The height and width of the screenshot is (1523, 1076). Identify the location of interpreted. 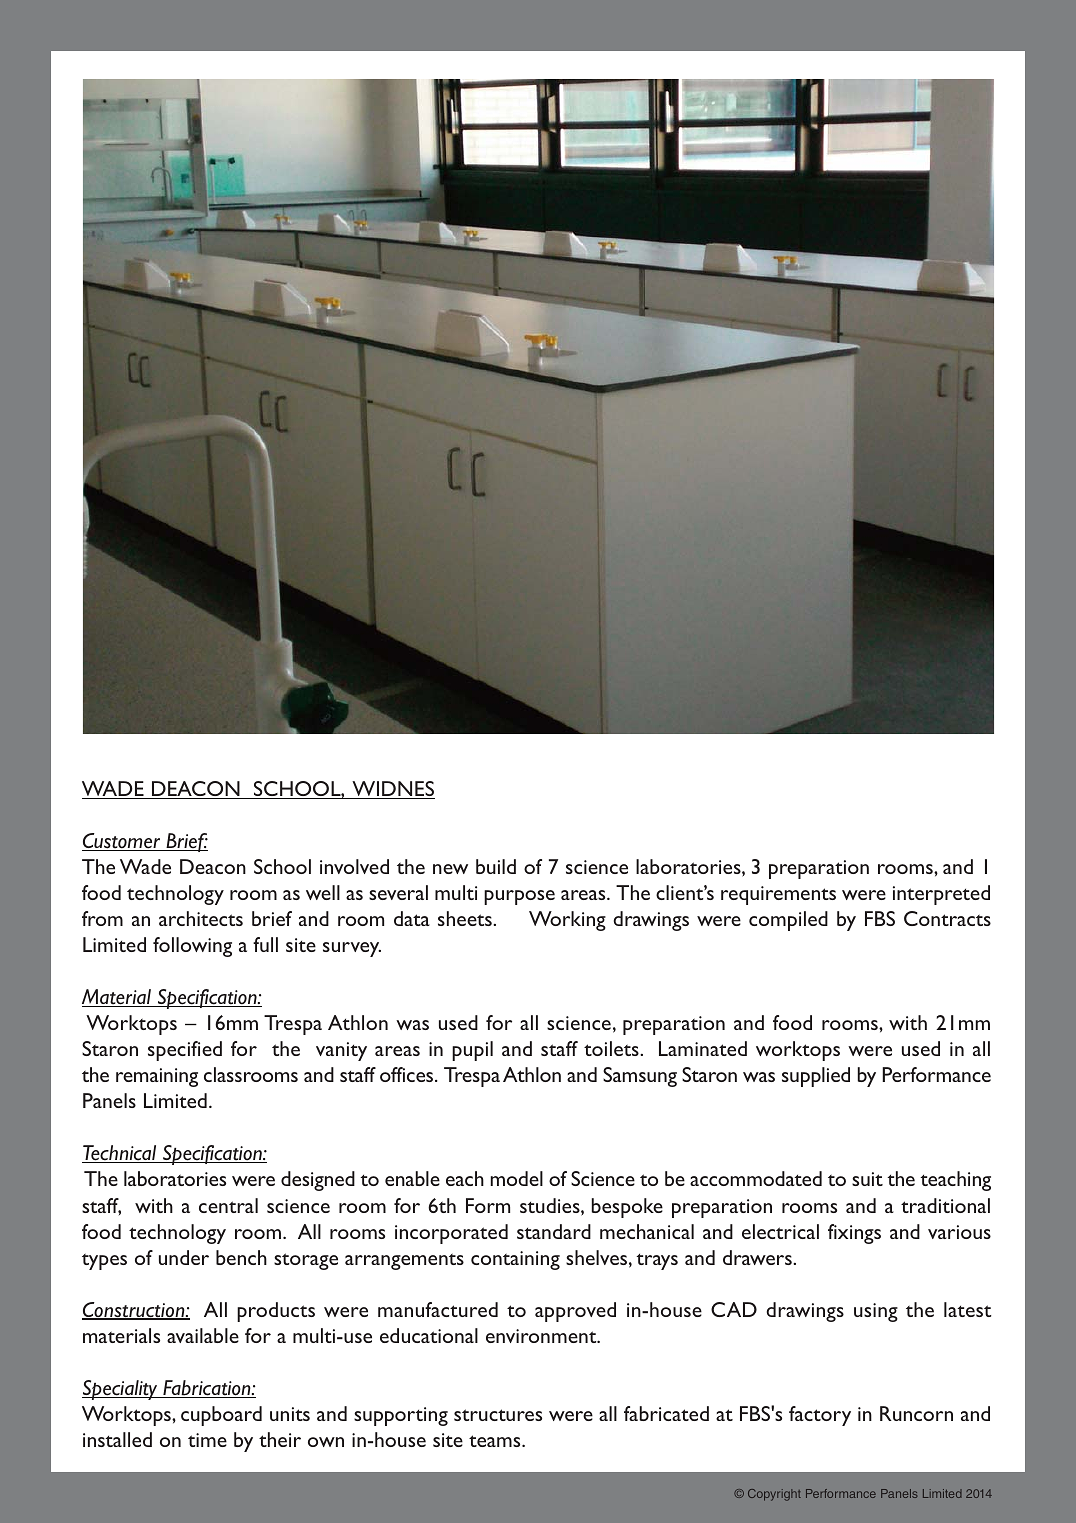
(941, 895).
